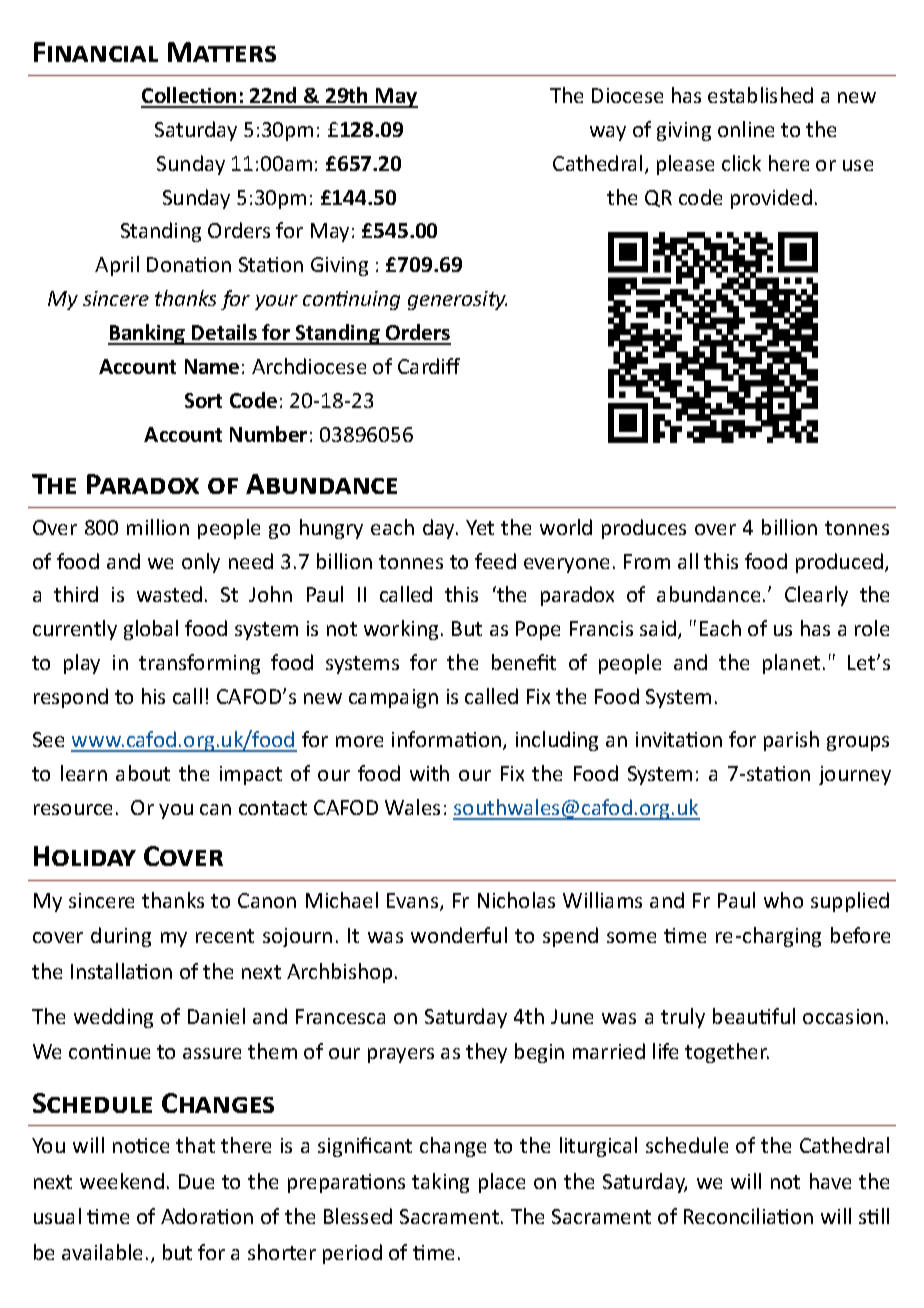  What do you see at coordinates (771, 199) in the page?
I see `provided` at bounding box center [771, 199].
